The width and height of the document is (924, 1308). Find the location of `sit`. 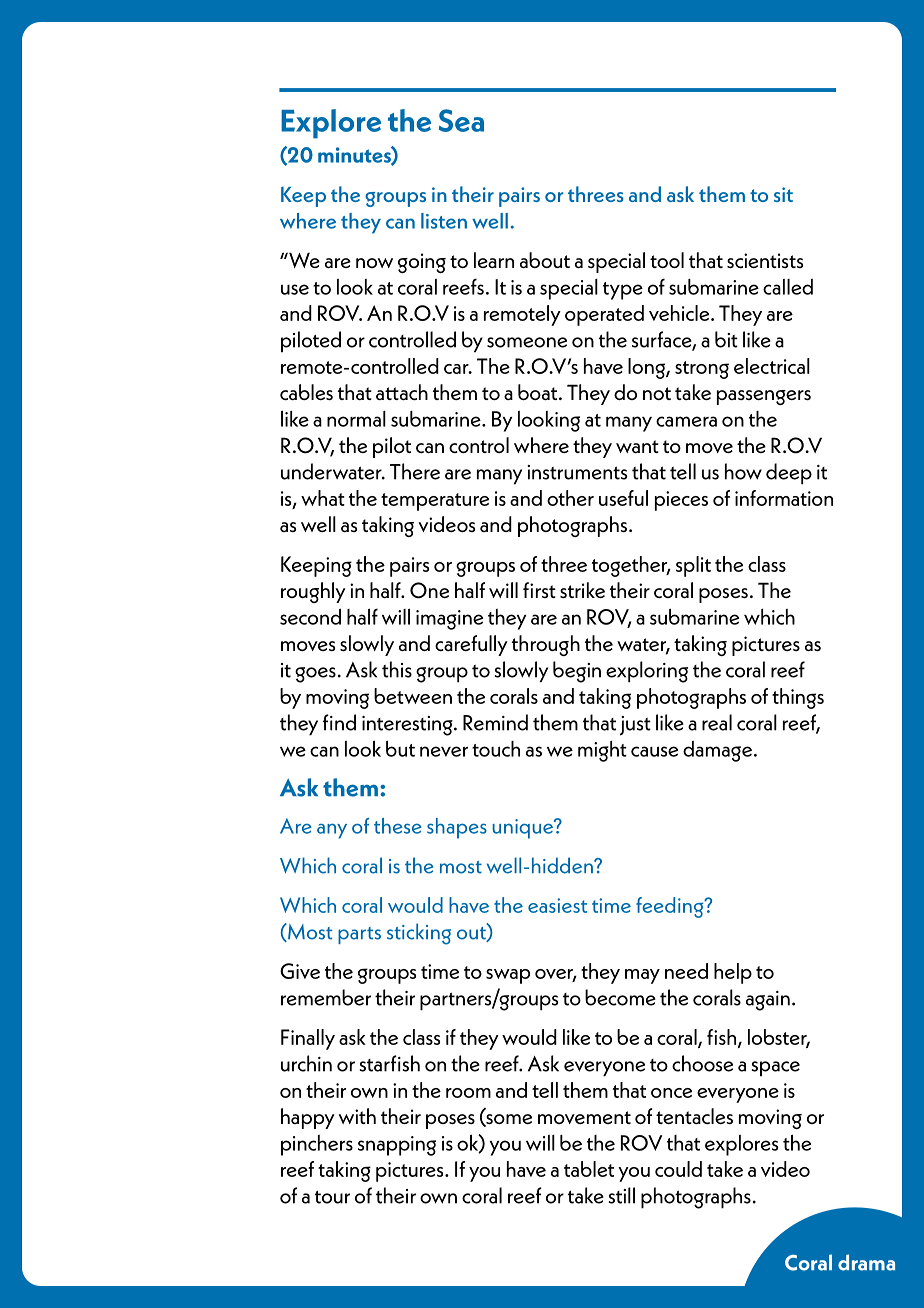

sit is located at coordinates (783, 194).
